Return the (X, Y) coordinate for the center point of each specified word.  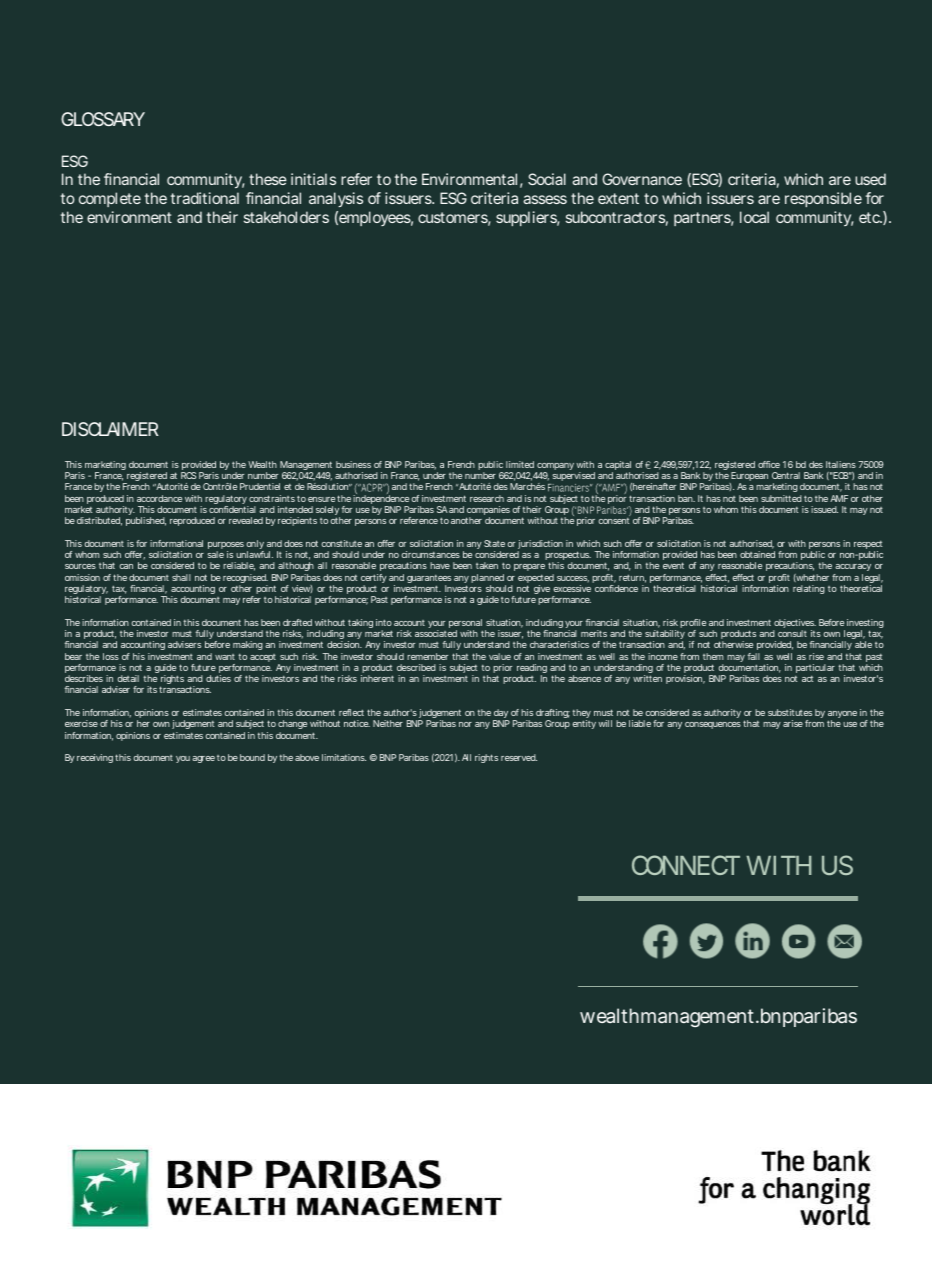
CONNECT (685, 865)
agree (203, 759)
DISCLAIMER (110, 429)
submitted (781, 498)
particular (815, 668)
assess (545, 199)
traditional (205, 198)
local (754, 217)
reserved (519, 757)
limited (520, 464)
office (769, 464)
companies (488, 512)
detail (128, 678)
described (416, 667)
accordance (159, 498)
